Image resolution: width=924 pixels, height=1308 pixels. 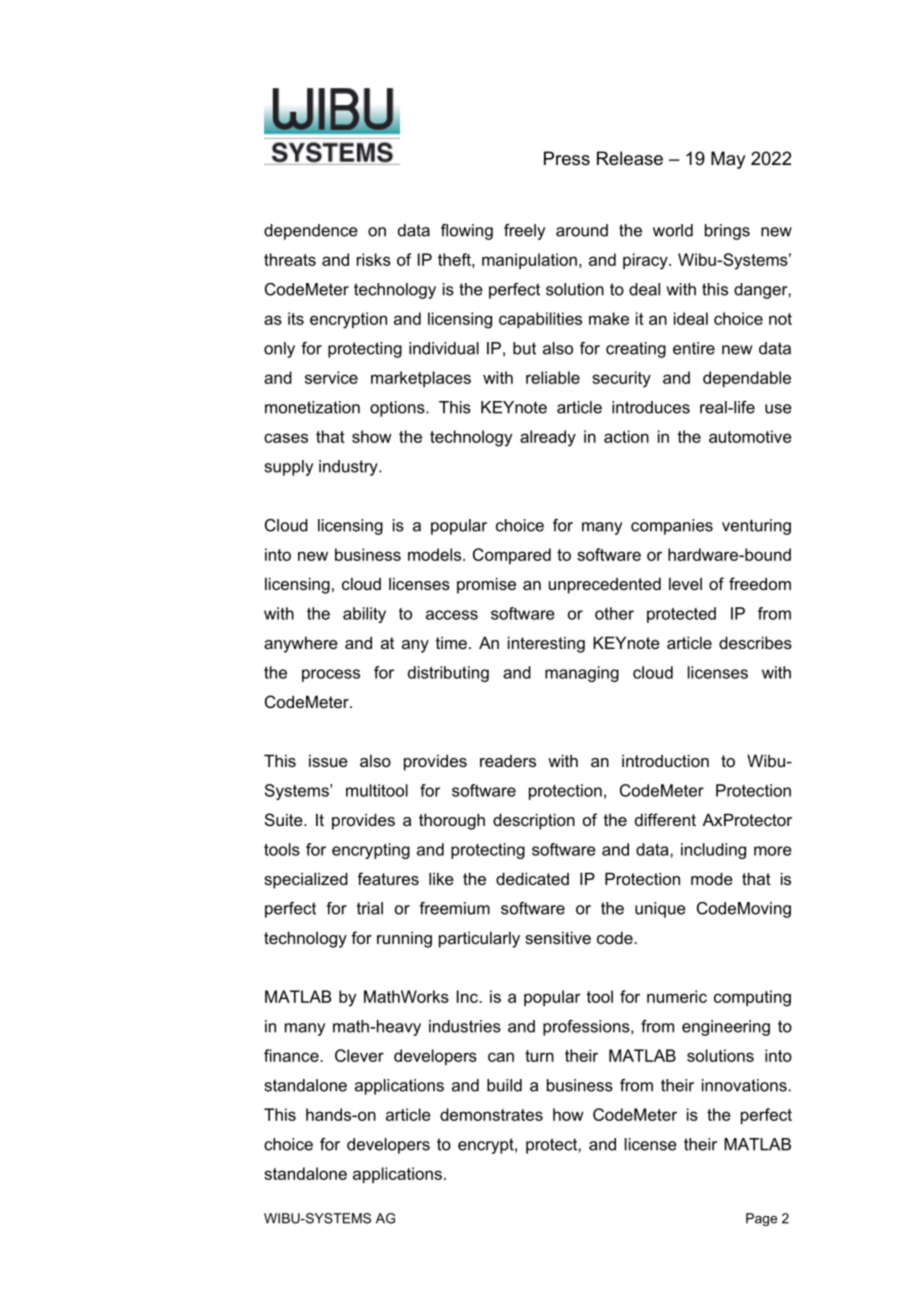 What do you see at coordinates (370, 908) in the document?
I see `trial` at bounding box center [370, 908].
